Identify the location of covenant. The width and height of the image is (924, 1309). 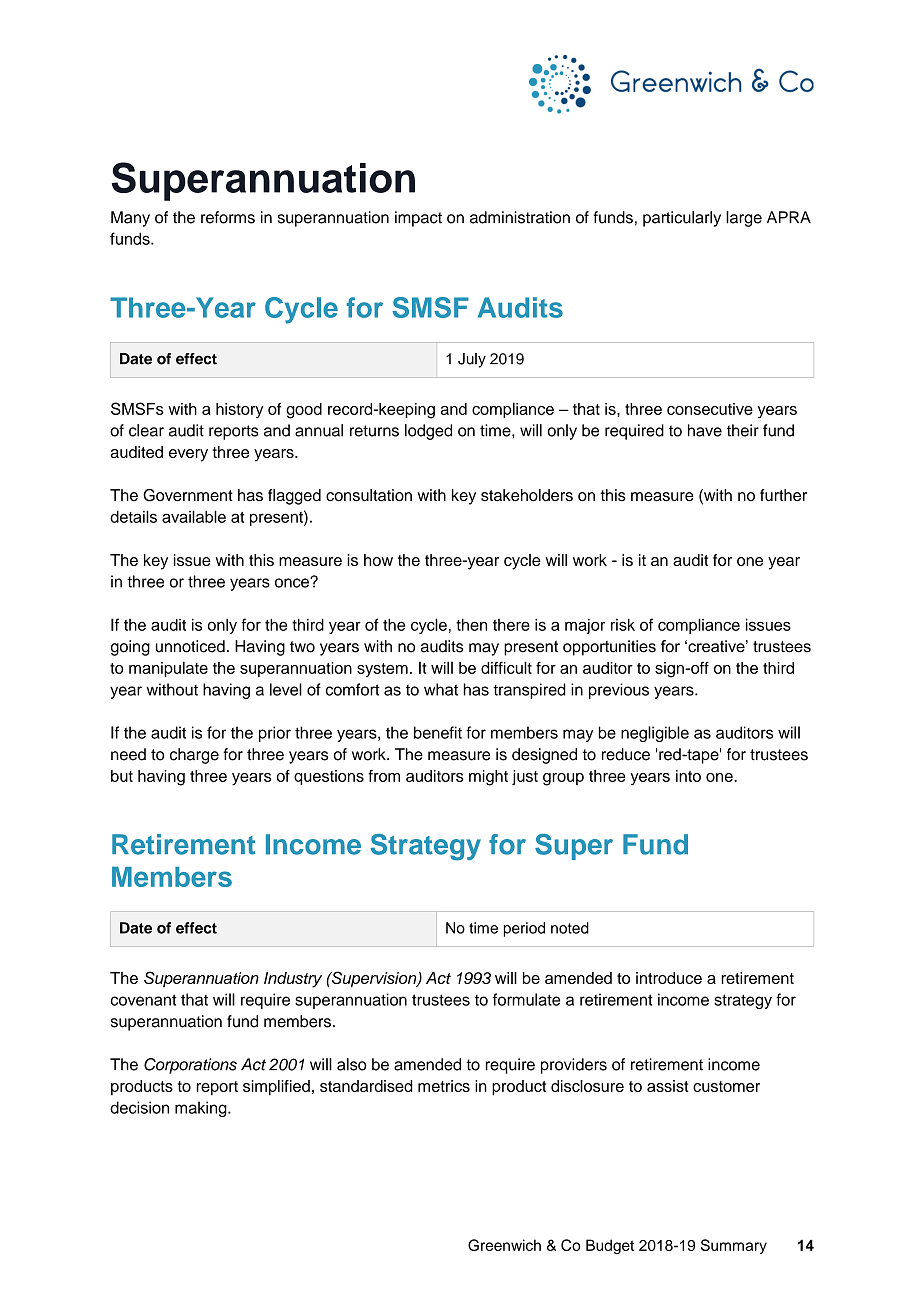
(144, 1000).
